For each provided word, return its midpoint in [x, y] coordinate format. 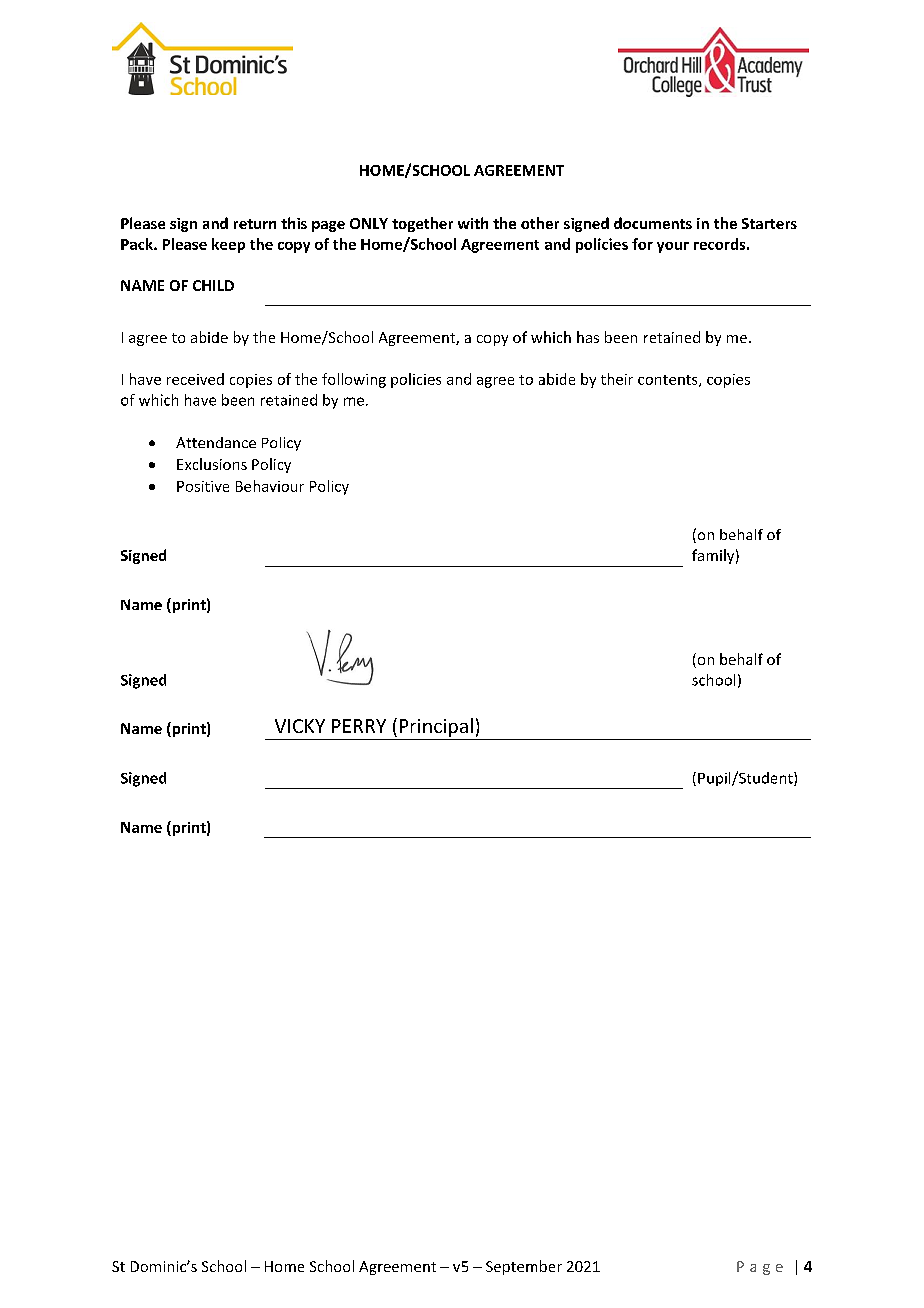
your [673, 247]
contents [669, 381]
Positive [203, 486]
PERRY [359, 726]
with [473, 223]
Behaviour [270, 486]
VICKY [300, 726]
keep [228, 245]
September [524, 1267]
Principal [436, 727]
